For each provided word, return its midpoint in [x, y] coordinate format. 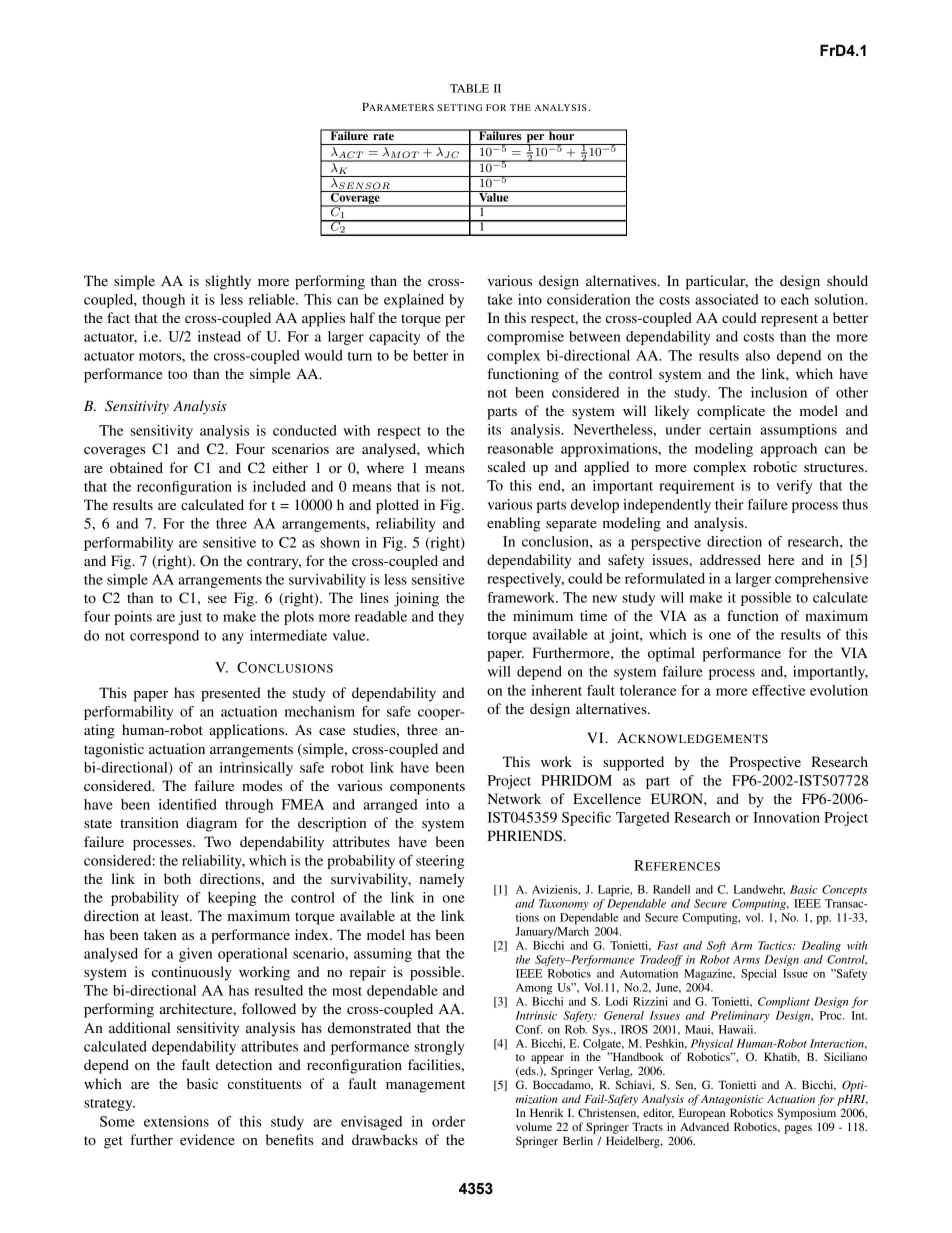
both [177, 878]
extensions [176, 1121]
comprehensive [822, 580]
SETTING [459, 107]
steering [440, 862]
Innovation [786, 817]
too [177, 374]
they [451, 618]
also [758, 355]
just [190, 618]
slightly [228, 282]
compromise [525, 338]
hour [562, 134]
